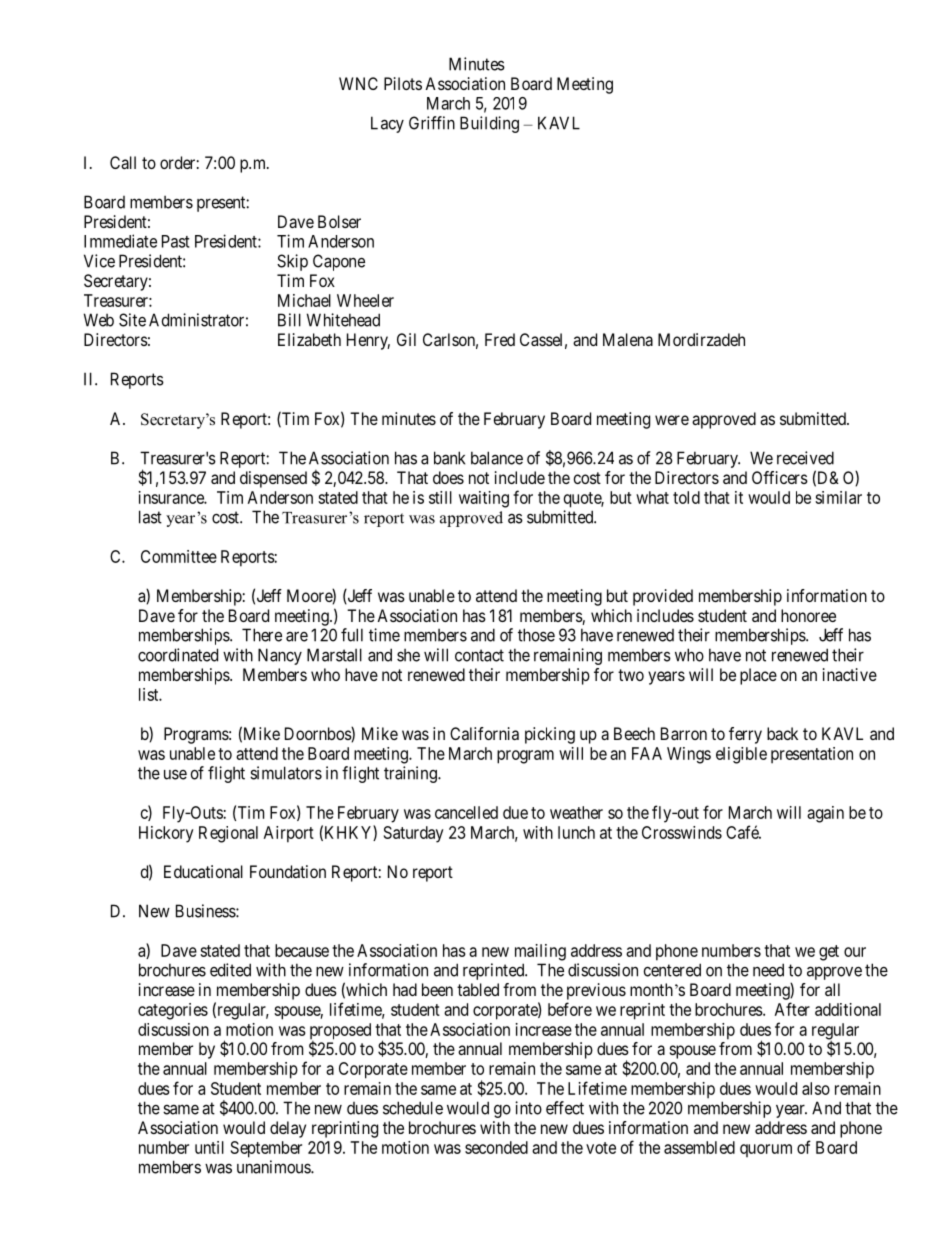  What do you see at coordinates (780, 477) in the screenshot?
I see `Officers` at bounding box center [780, 477].
